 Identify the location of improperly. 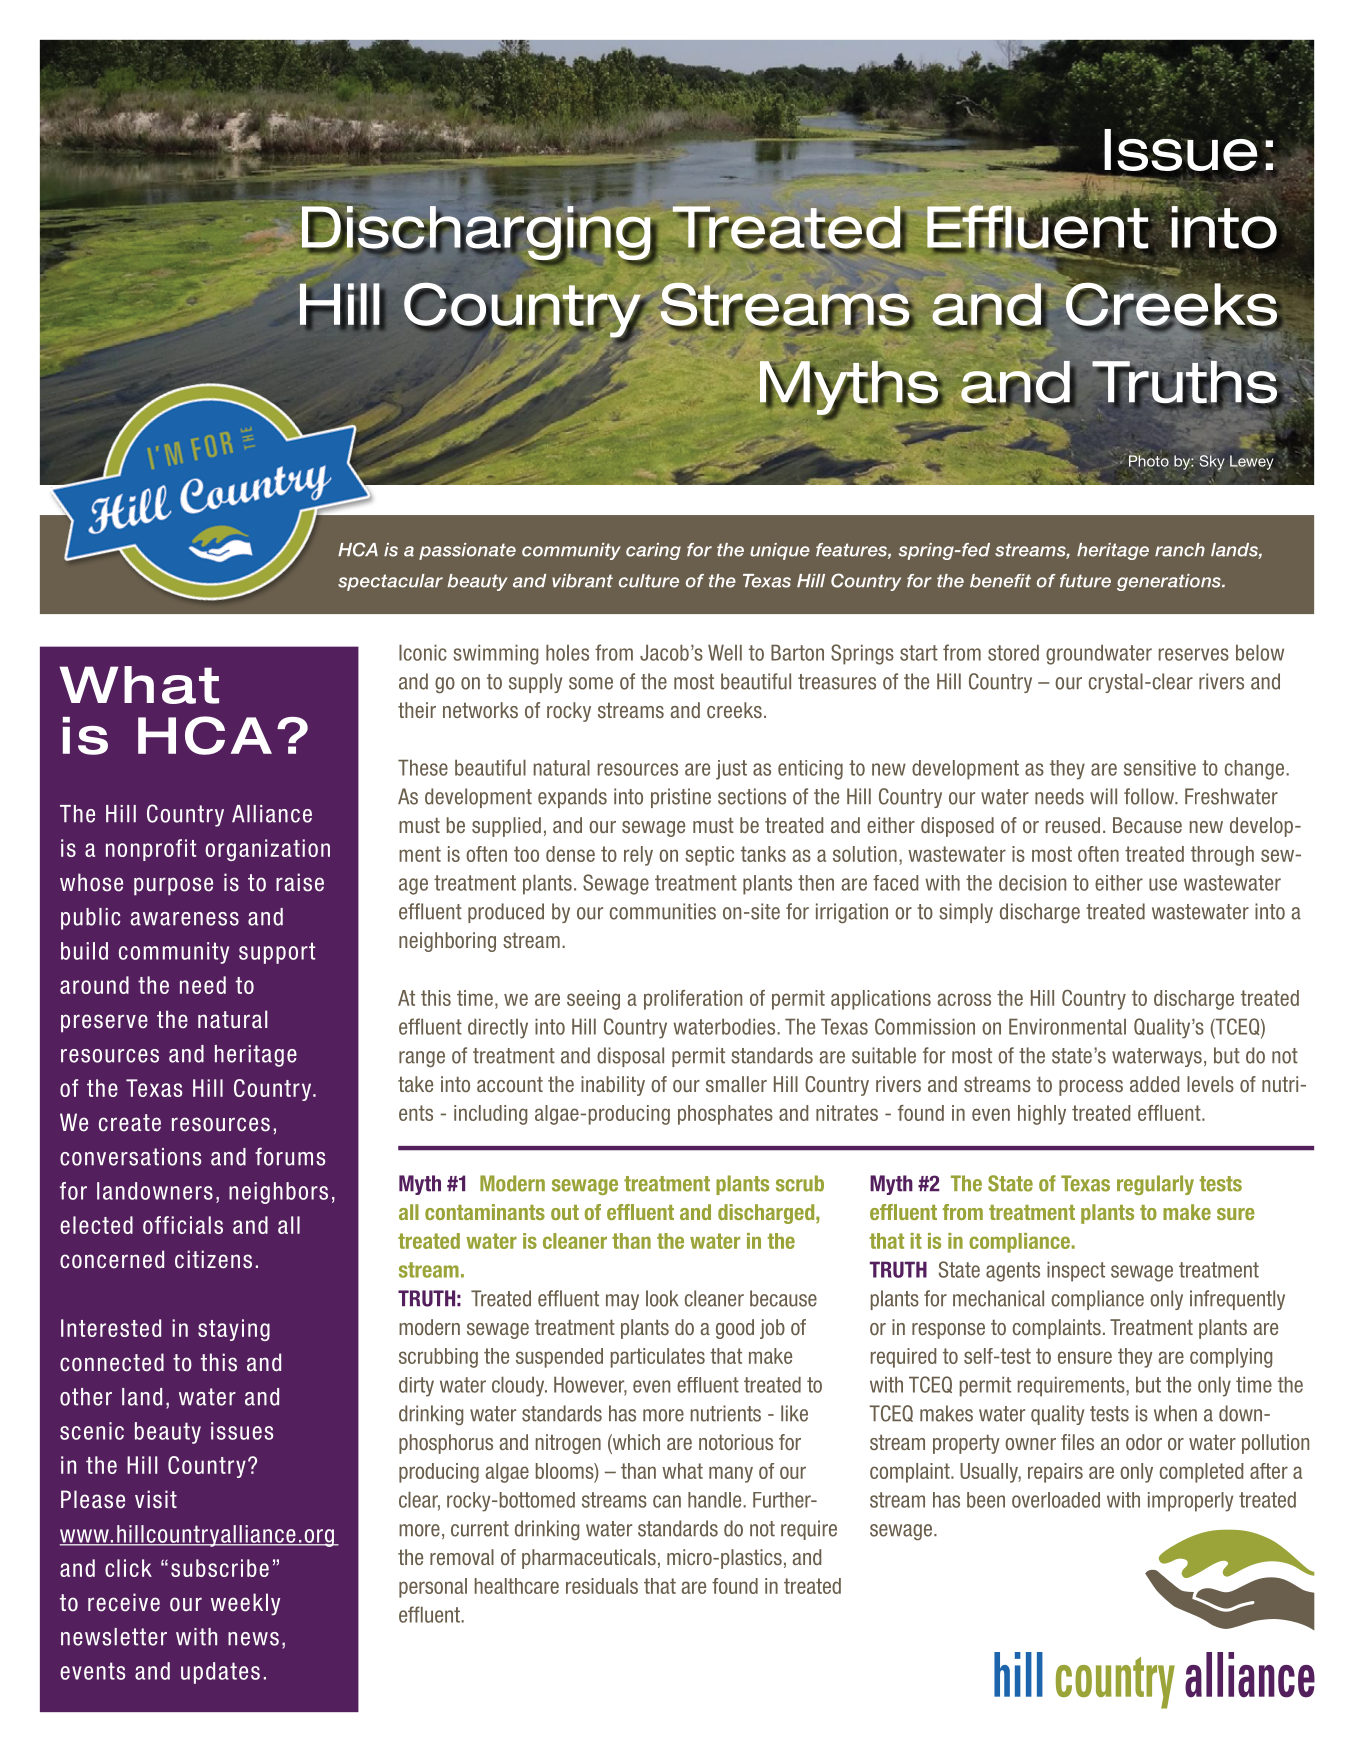
(1190, 1502).
